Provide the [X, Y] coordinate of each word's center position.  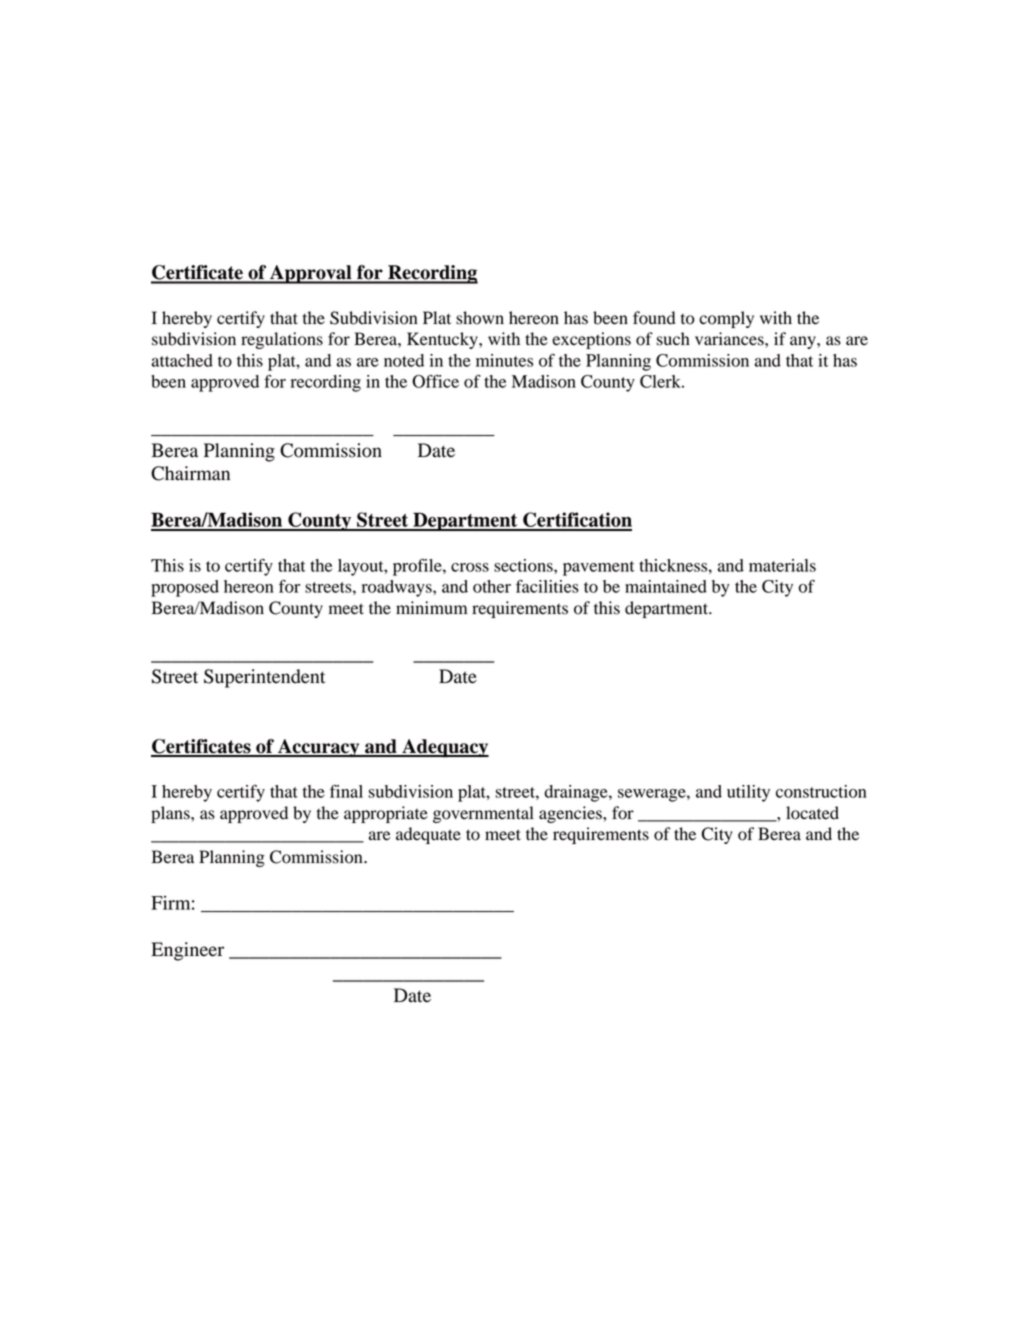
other [492, 586]
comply [726, 319]
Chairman [190, 473]
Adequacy [444, 748]
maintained [666, 586]
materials [782, 565]
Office [435, 381]
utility [748, 793]
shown [480, 318]
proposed [185, 588]
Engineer [187, 951]
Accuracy [319, 748]
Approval [311, 274]
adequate [428, 835]
